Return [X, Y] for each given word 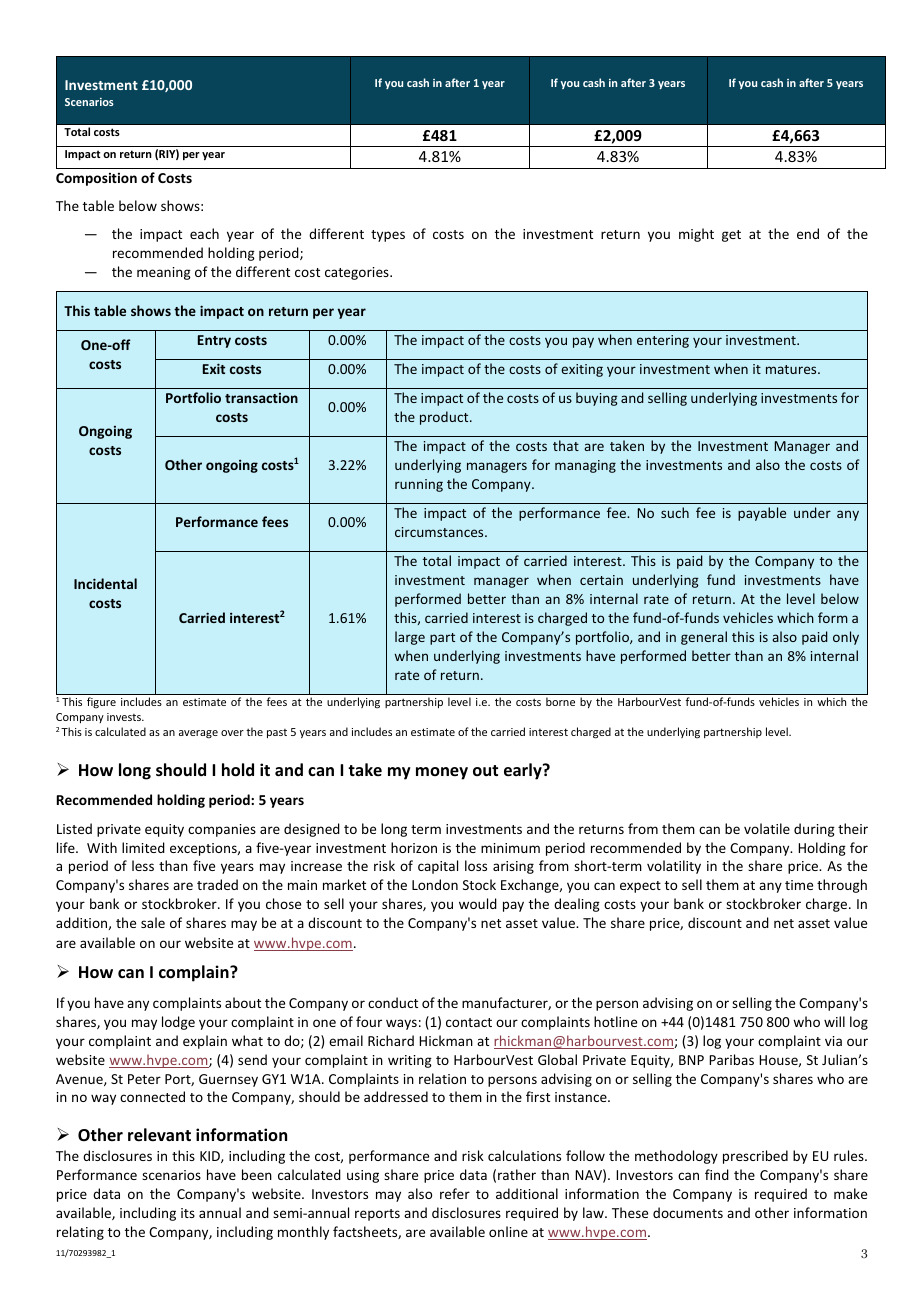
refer [455, 1193]
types [388, 236]
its [188, 1213]
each [204, 233]
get [731, 236]
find [717, 1174]
